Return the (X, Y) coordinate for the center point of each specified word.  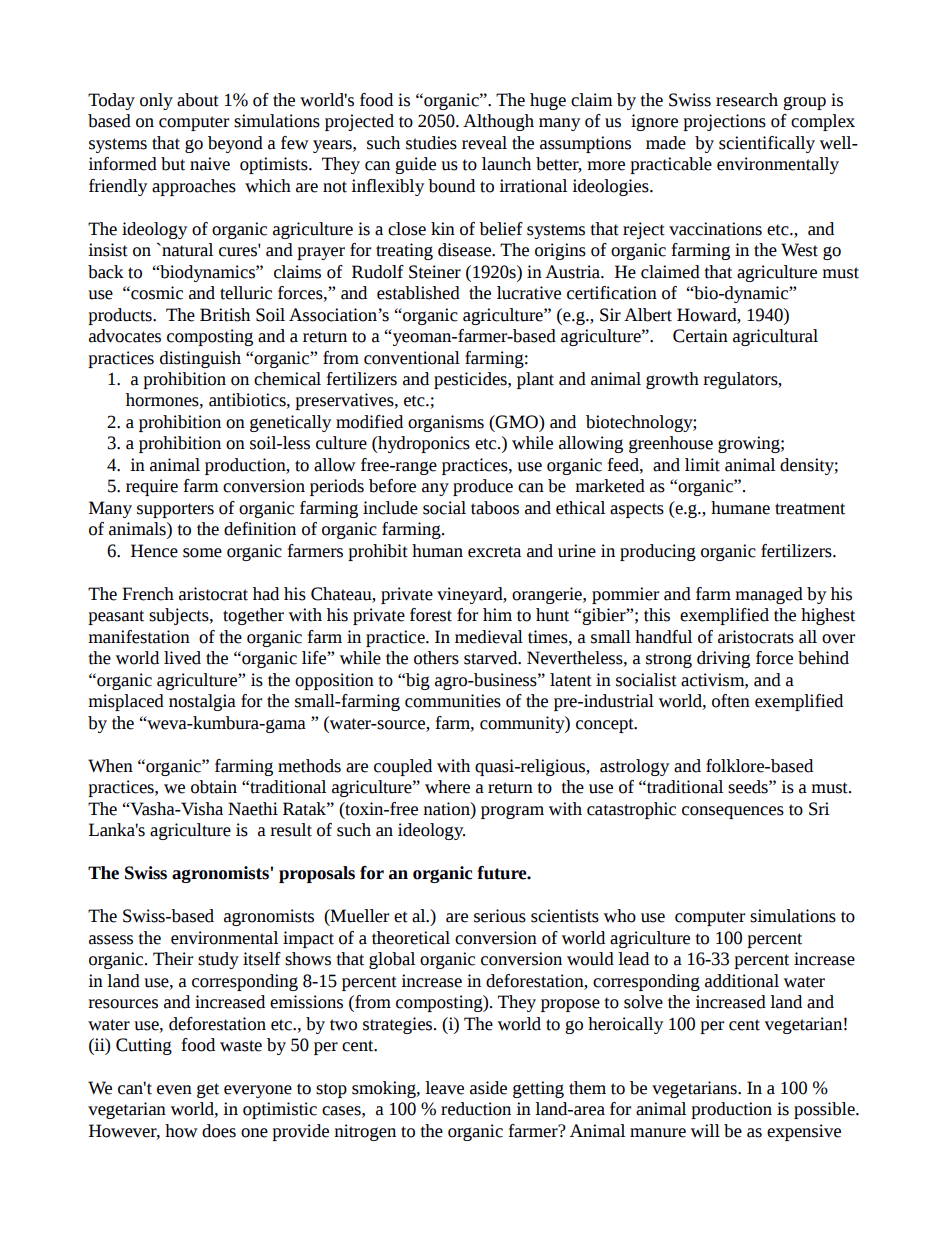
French (148, 594)
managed (769, 595)
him (497, 614)
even (174, 1090)
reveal (484, 143)
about (198, 100)
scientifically (767, 144)
